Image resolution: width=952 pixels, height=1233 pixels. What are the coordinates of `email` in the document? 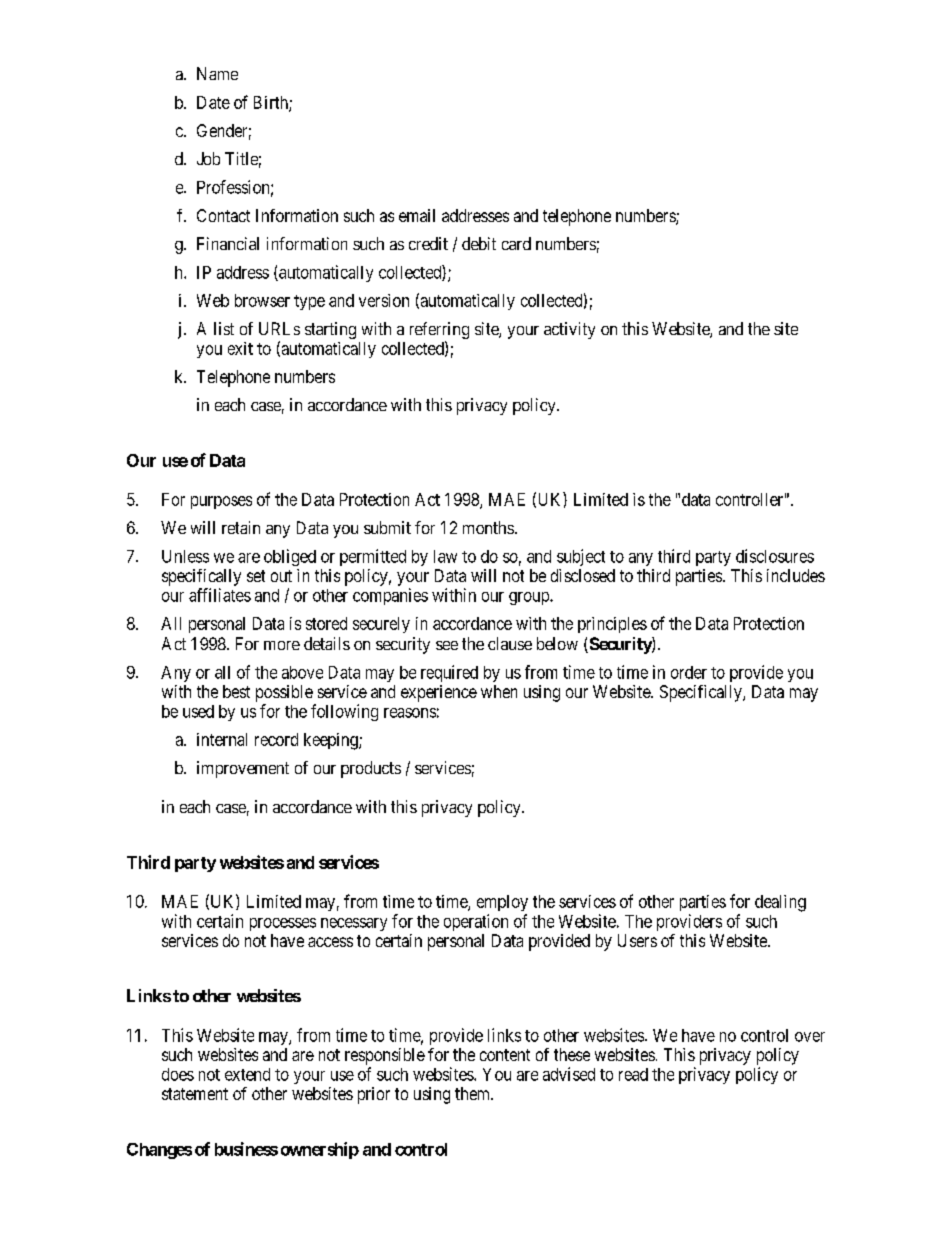 It's located at (417, 215).
